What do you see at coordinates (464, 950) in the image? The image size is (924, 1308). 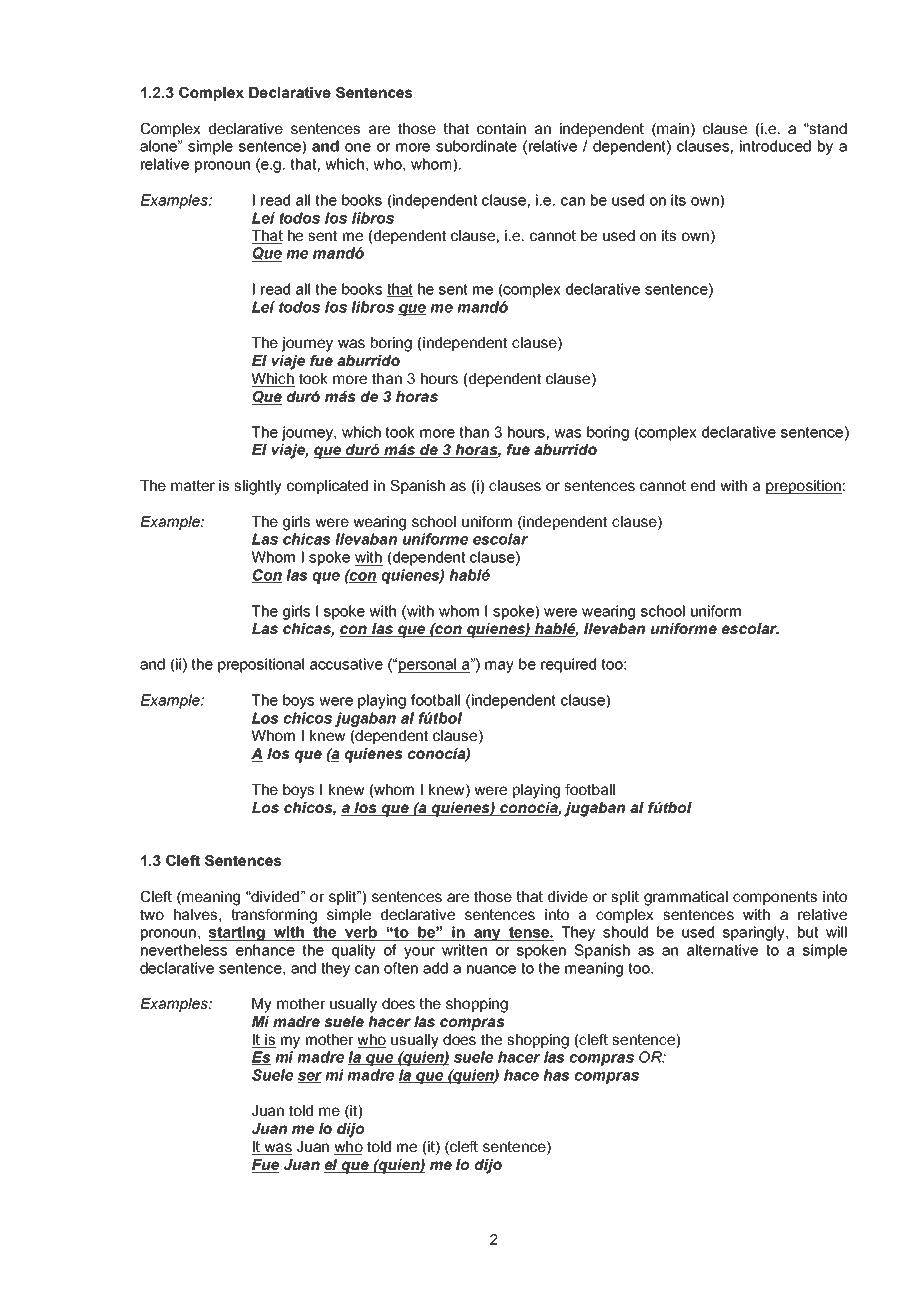 I see `written` at bounding box center [464, 950].
